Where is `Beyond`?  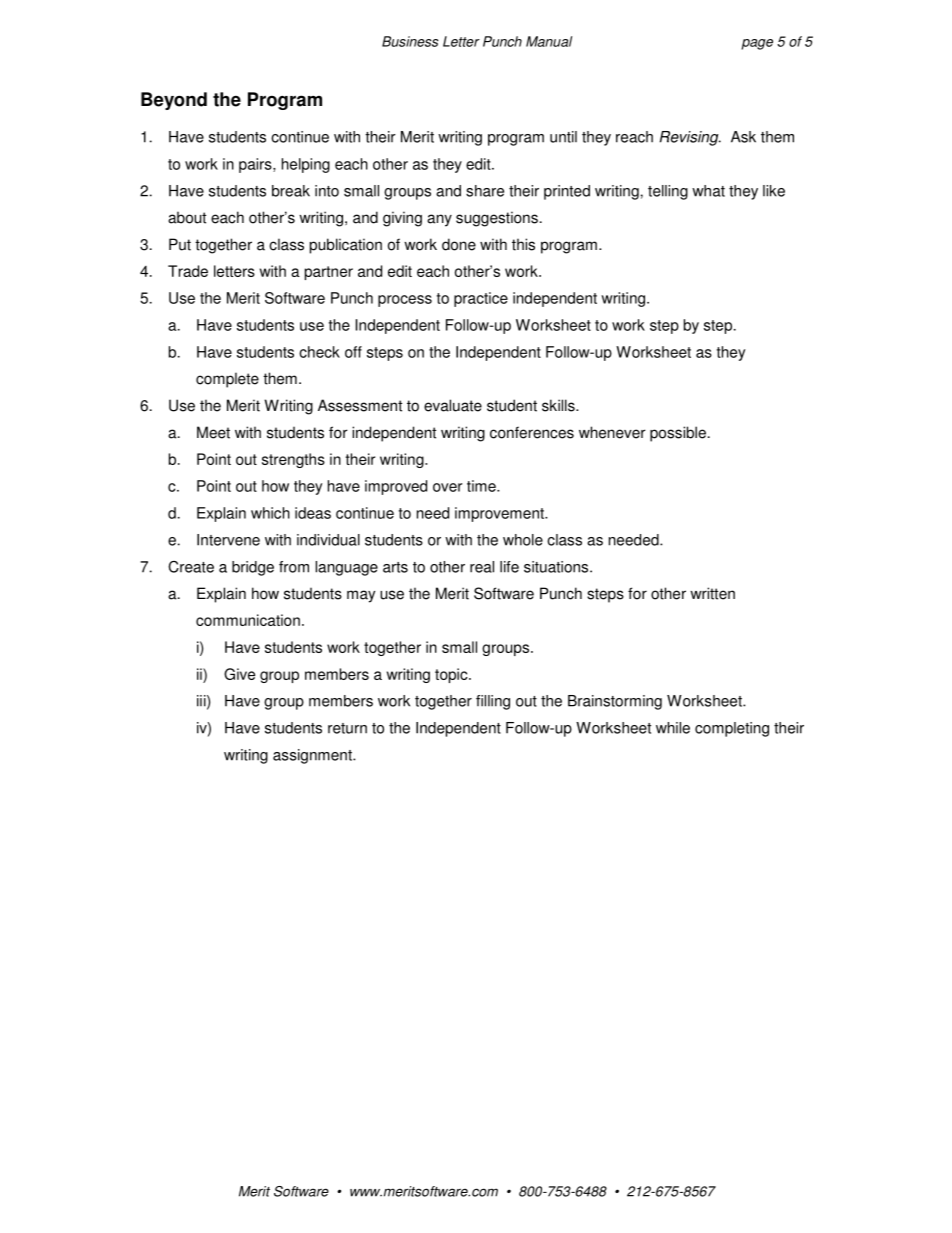 Beyond is located at coordinates (174, 101).
